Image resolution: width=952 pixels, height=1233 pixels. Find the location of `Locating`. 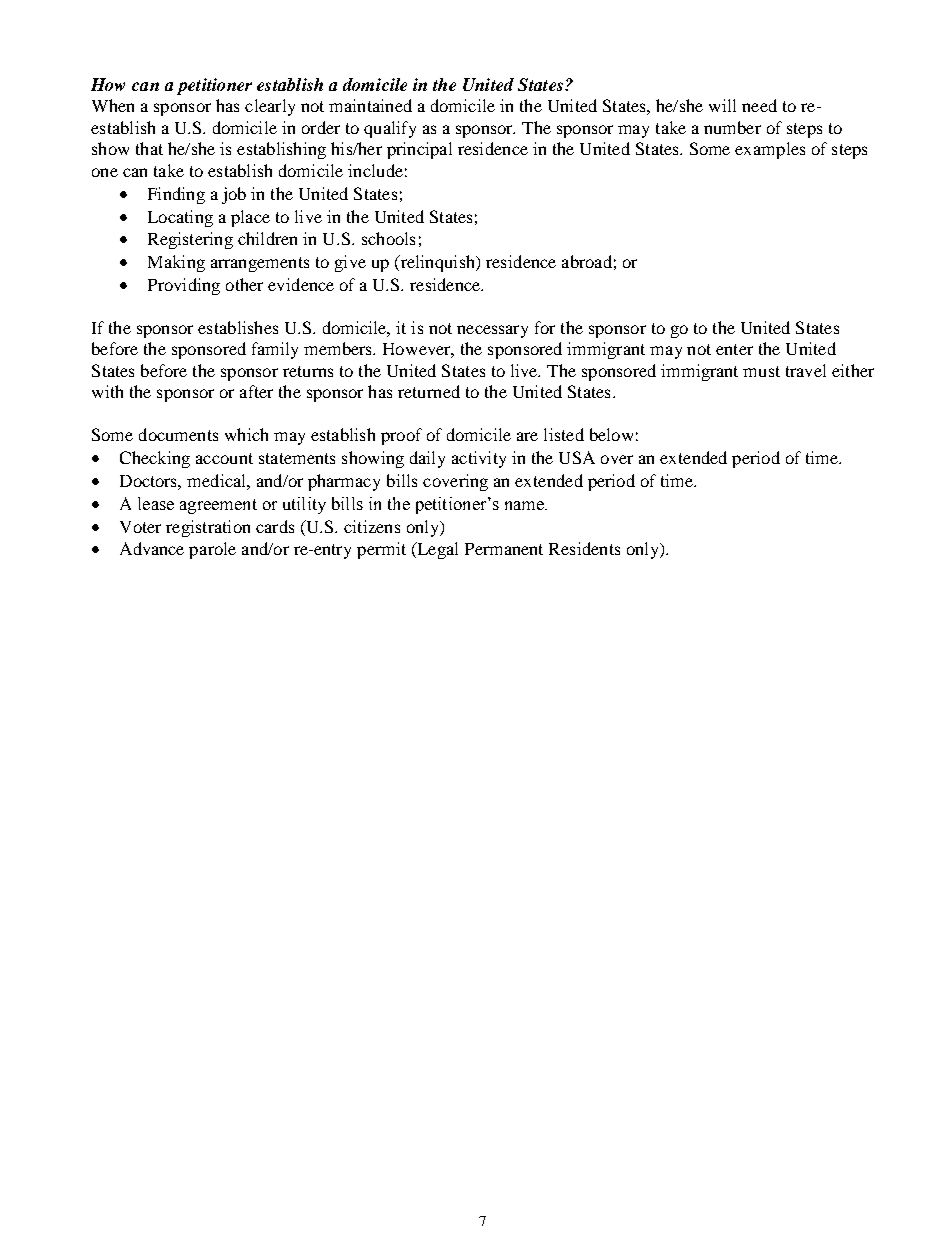

Locating is located at coordinates (180, 218).
